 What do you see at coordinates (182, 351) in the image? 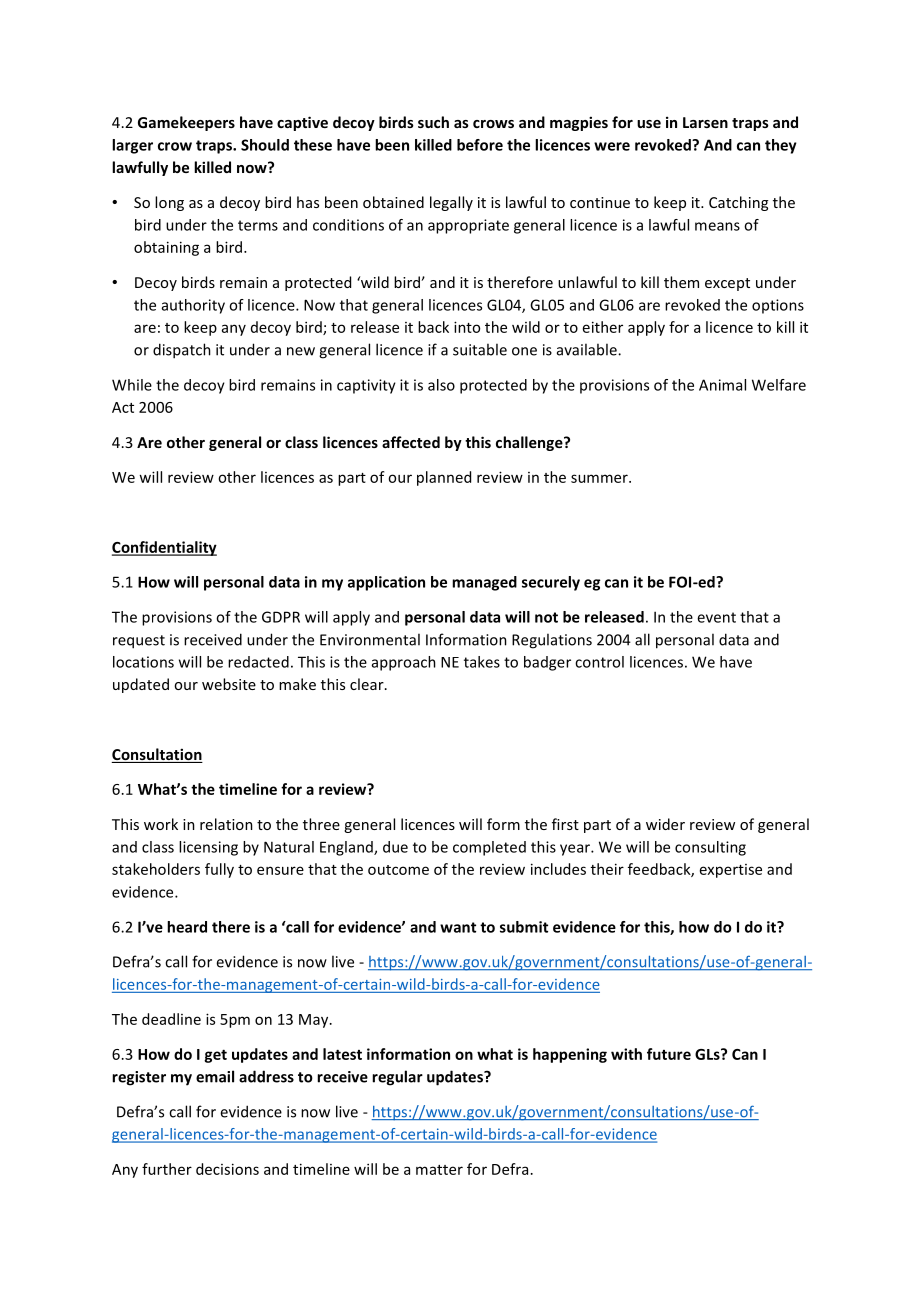
I see `dispatch` at bounding box center [182, 351].
